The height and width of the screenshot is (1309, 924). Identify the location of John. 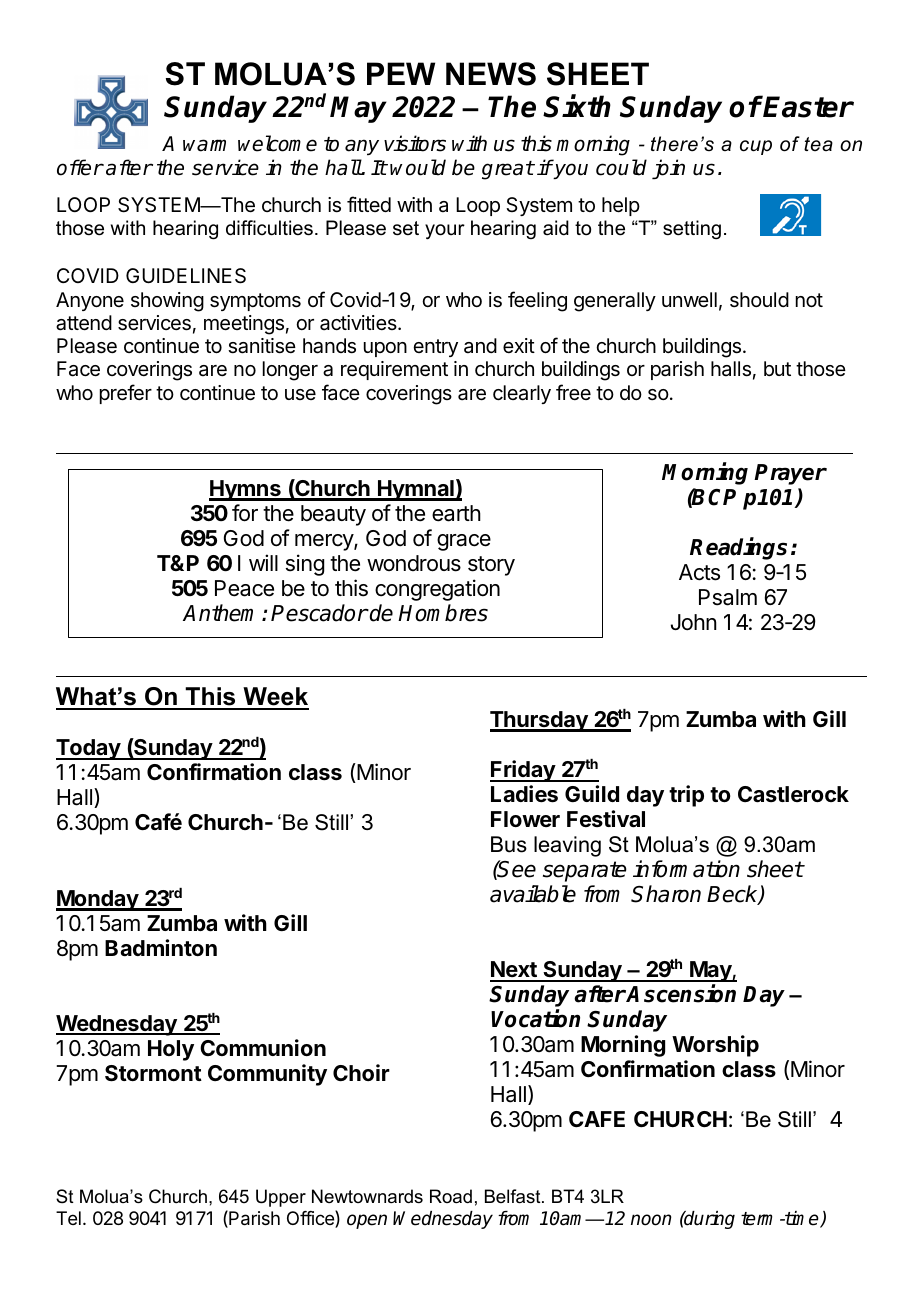
(694, 622).
